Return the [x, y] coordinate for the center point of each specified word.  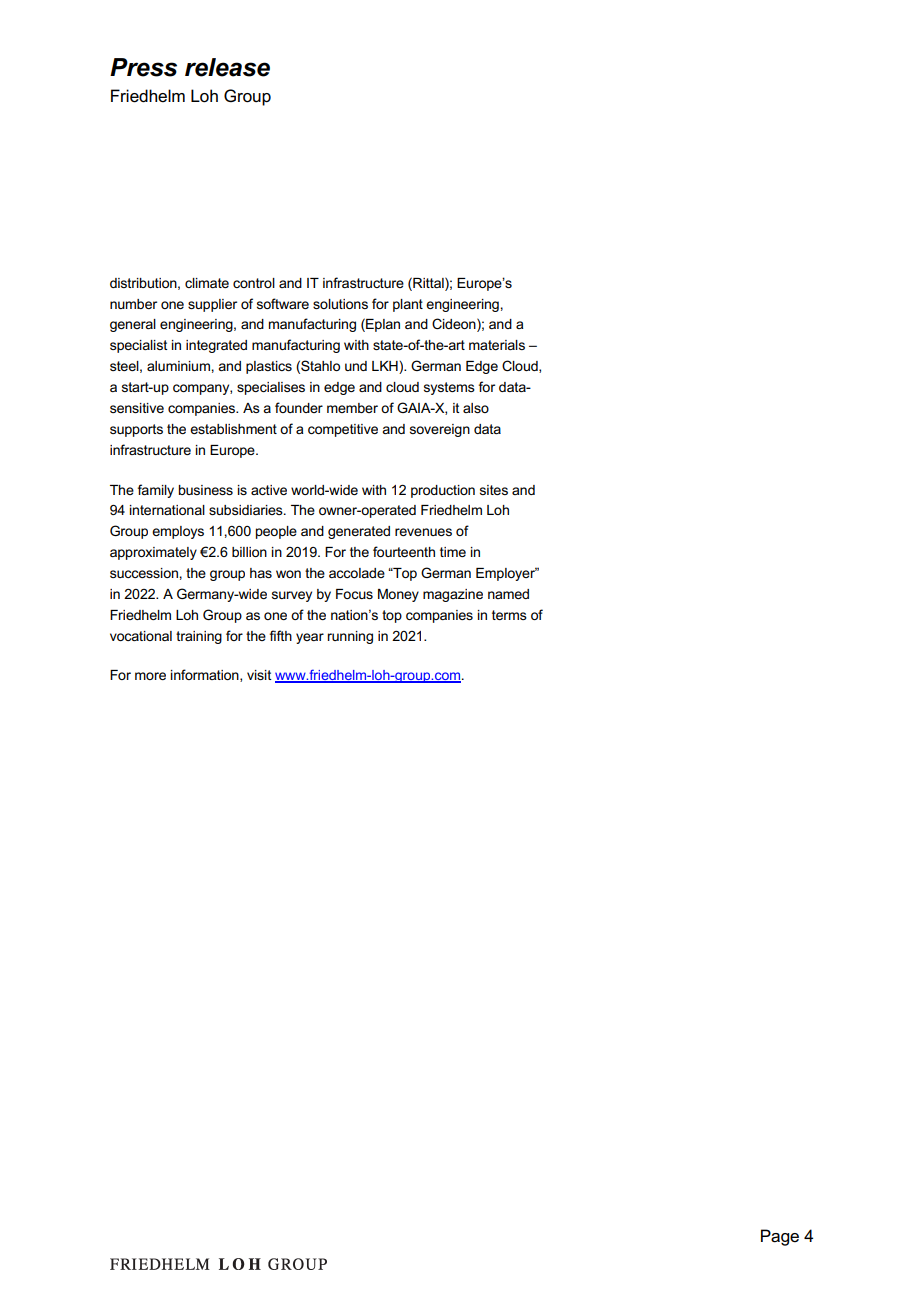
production [443, 491]
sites [494, 490]
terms [509, 615]
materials [497, 345]
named [508, 594]
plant [408, 305]
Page [780, 1237]
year [310, 638]
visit [259, 675]
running [350, 637]
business [205, 490]
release [227, 67]
